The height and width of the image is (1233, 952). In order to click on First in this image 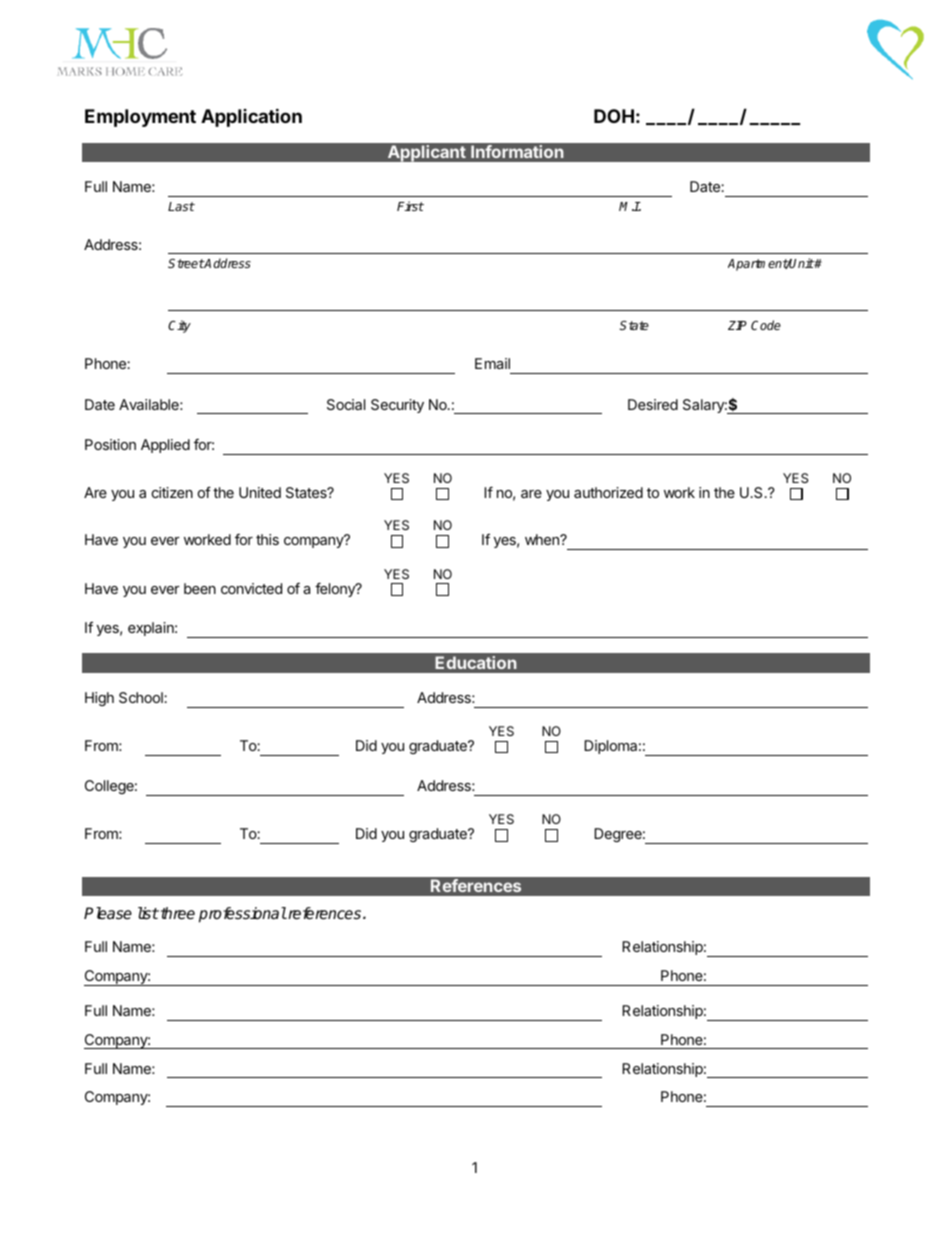, I will do `click(410, 206)`.
